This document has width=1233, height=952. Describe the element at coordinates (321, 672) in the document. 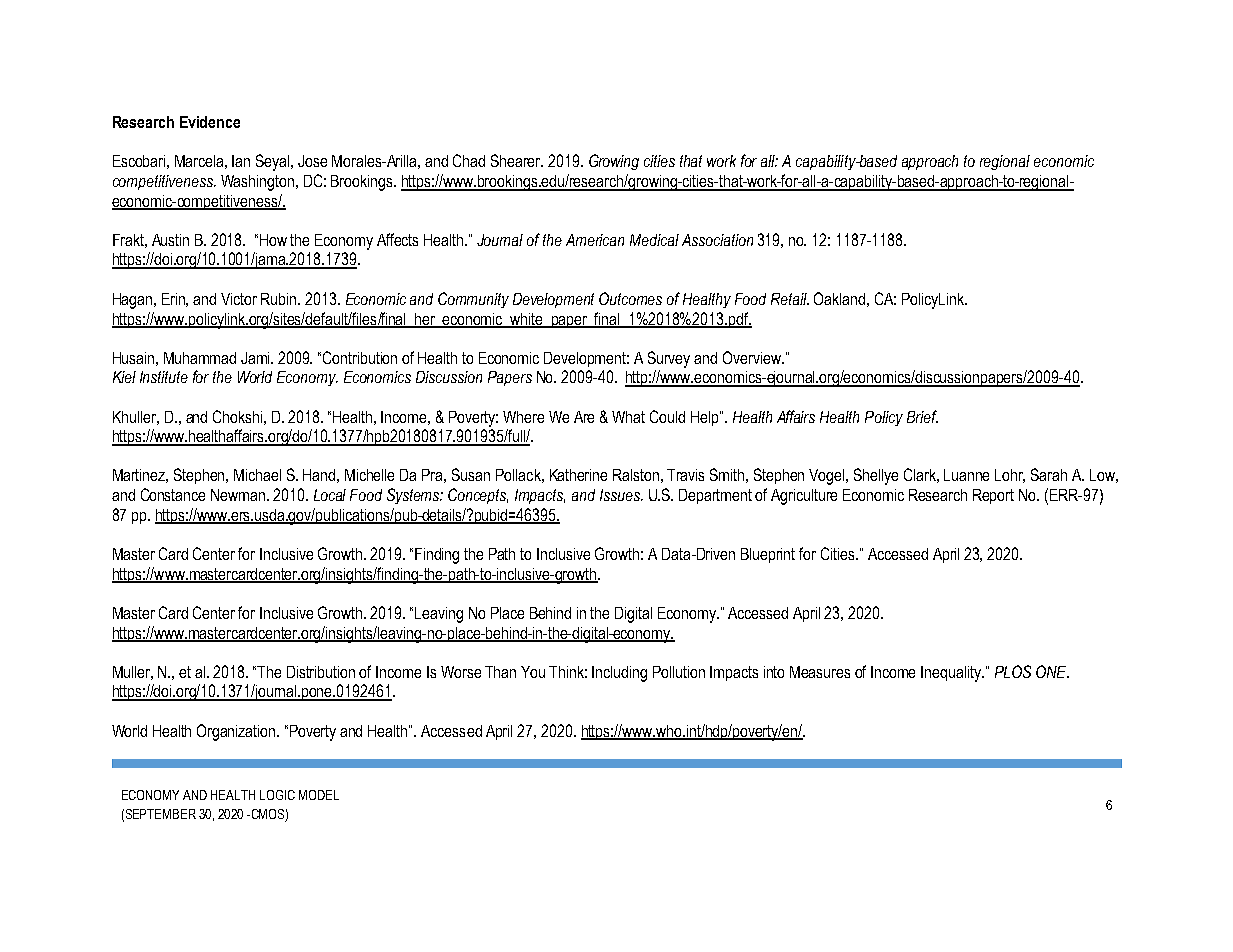

I see `Distribution` at that location.
